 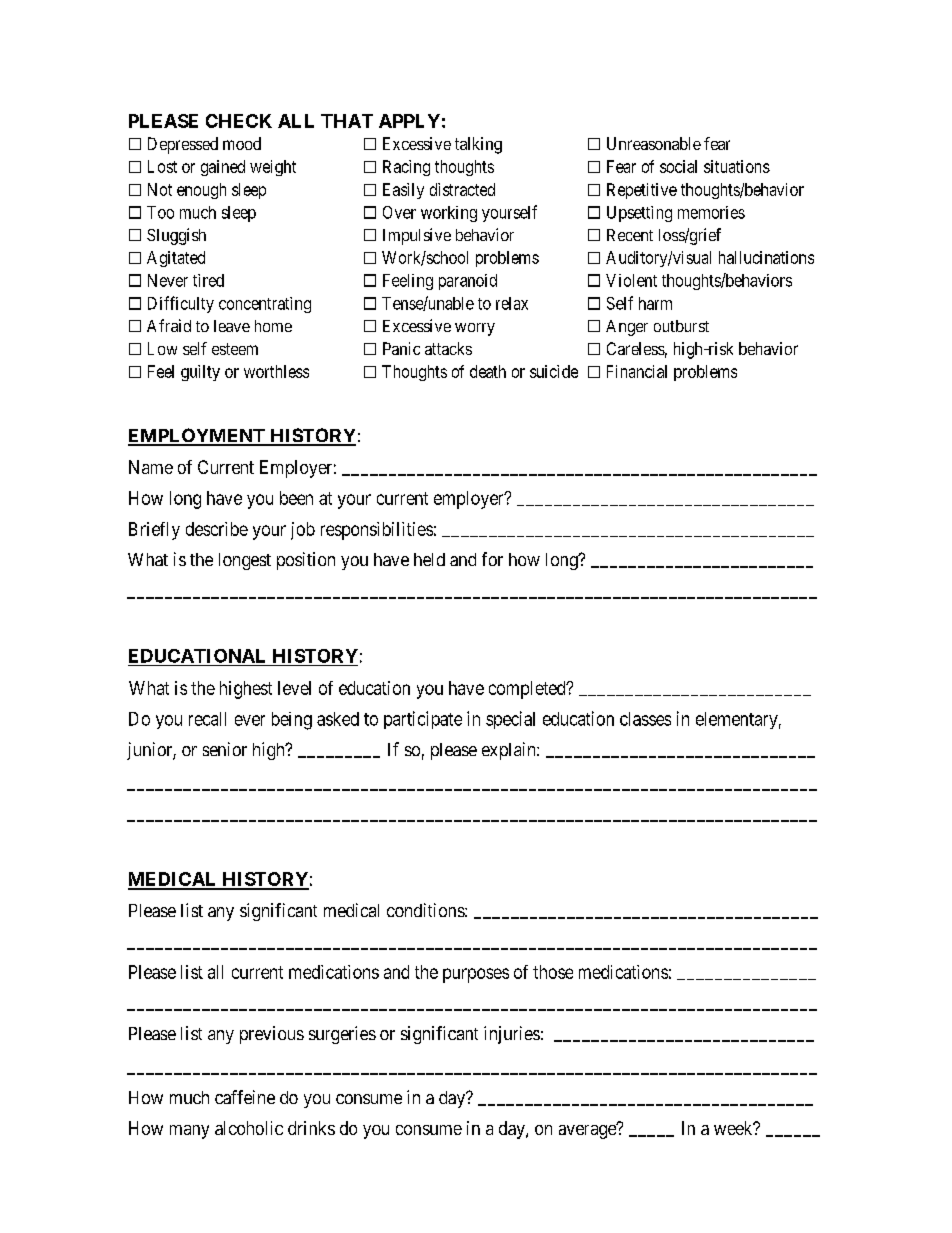 I want to click on talking, so click(x=478, y=145).
